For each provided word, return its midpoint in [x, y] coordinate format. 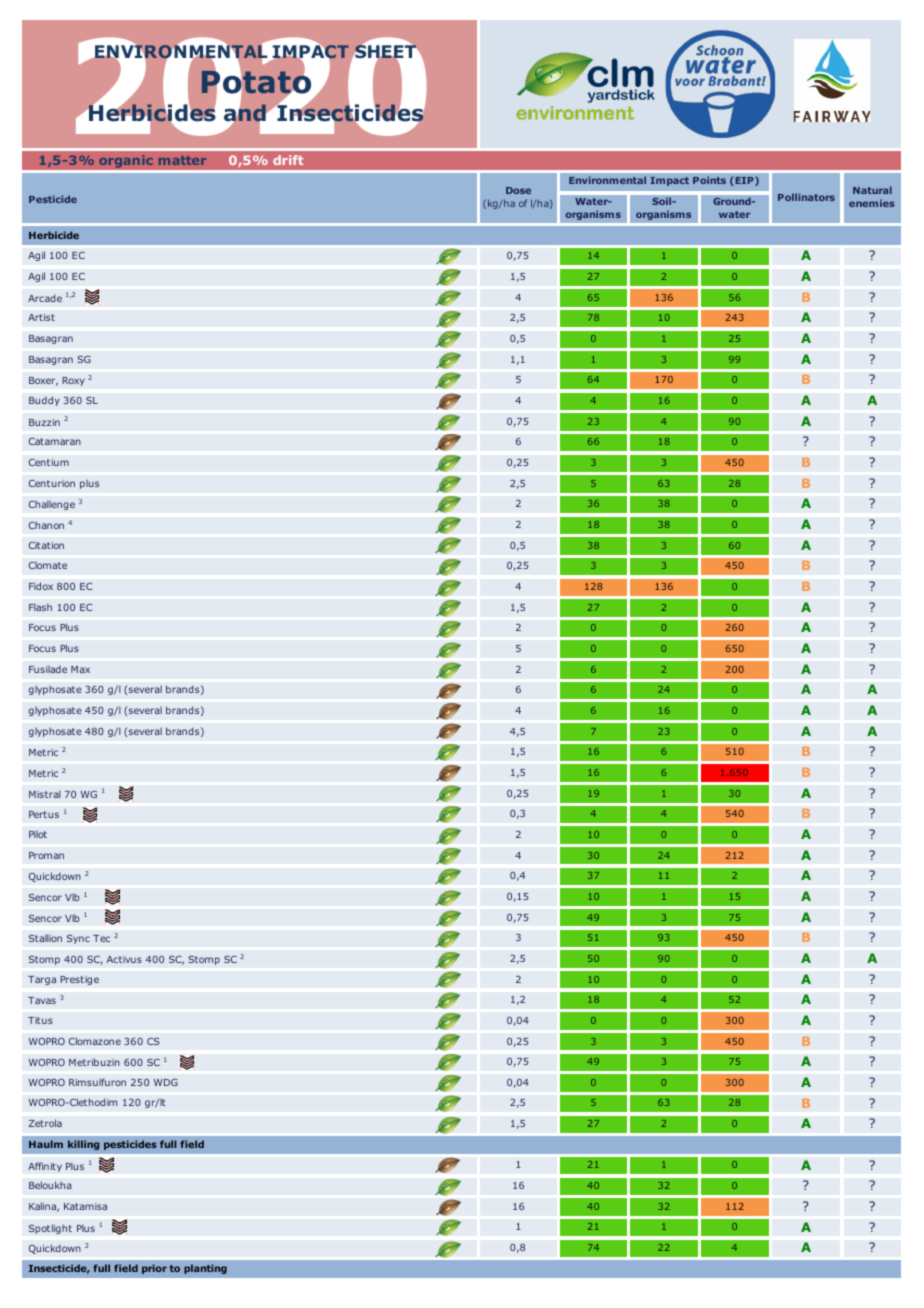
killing [84, 1145]
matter [182, 160]
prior [154, 1269]
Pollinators [806, 197]
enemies [872, 203]
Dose [518, 190]
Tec [101, 938]
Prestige [79, 980]
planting [205, 1269]
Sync [78, 939]
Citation [46, 545]
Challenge [52, 505]
